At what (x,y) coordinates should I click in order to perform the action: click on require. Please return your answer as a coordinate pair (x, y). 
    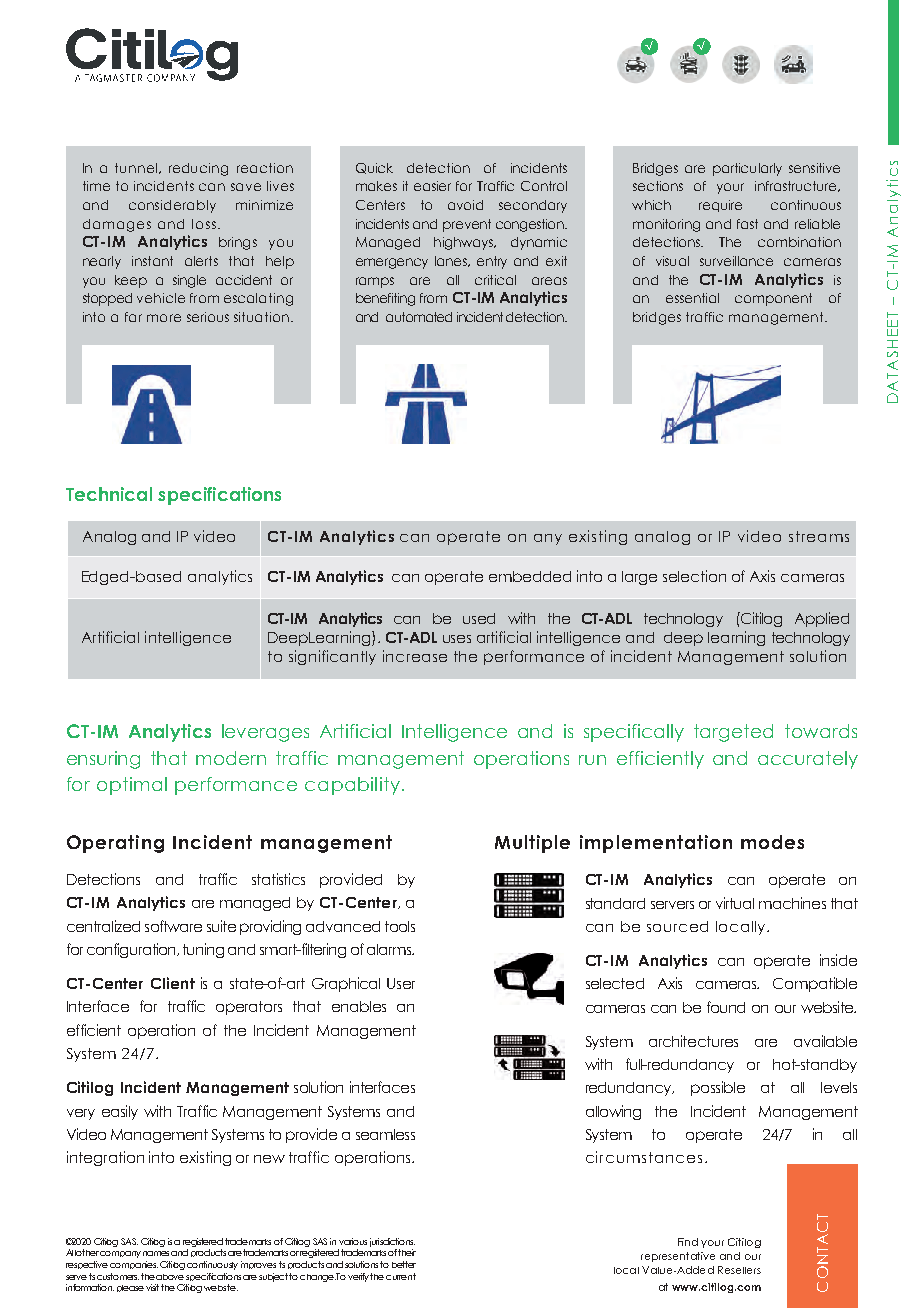
    Looking at the image, I should click on (720, 206).
